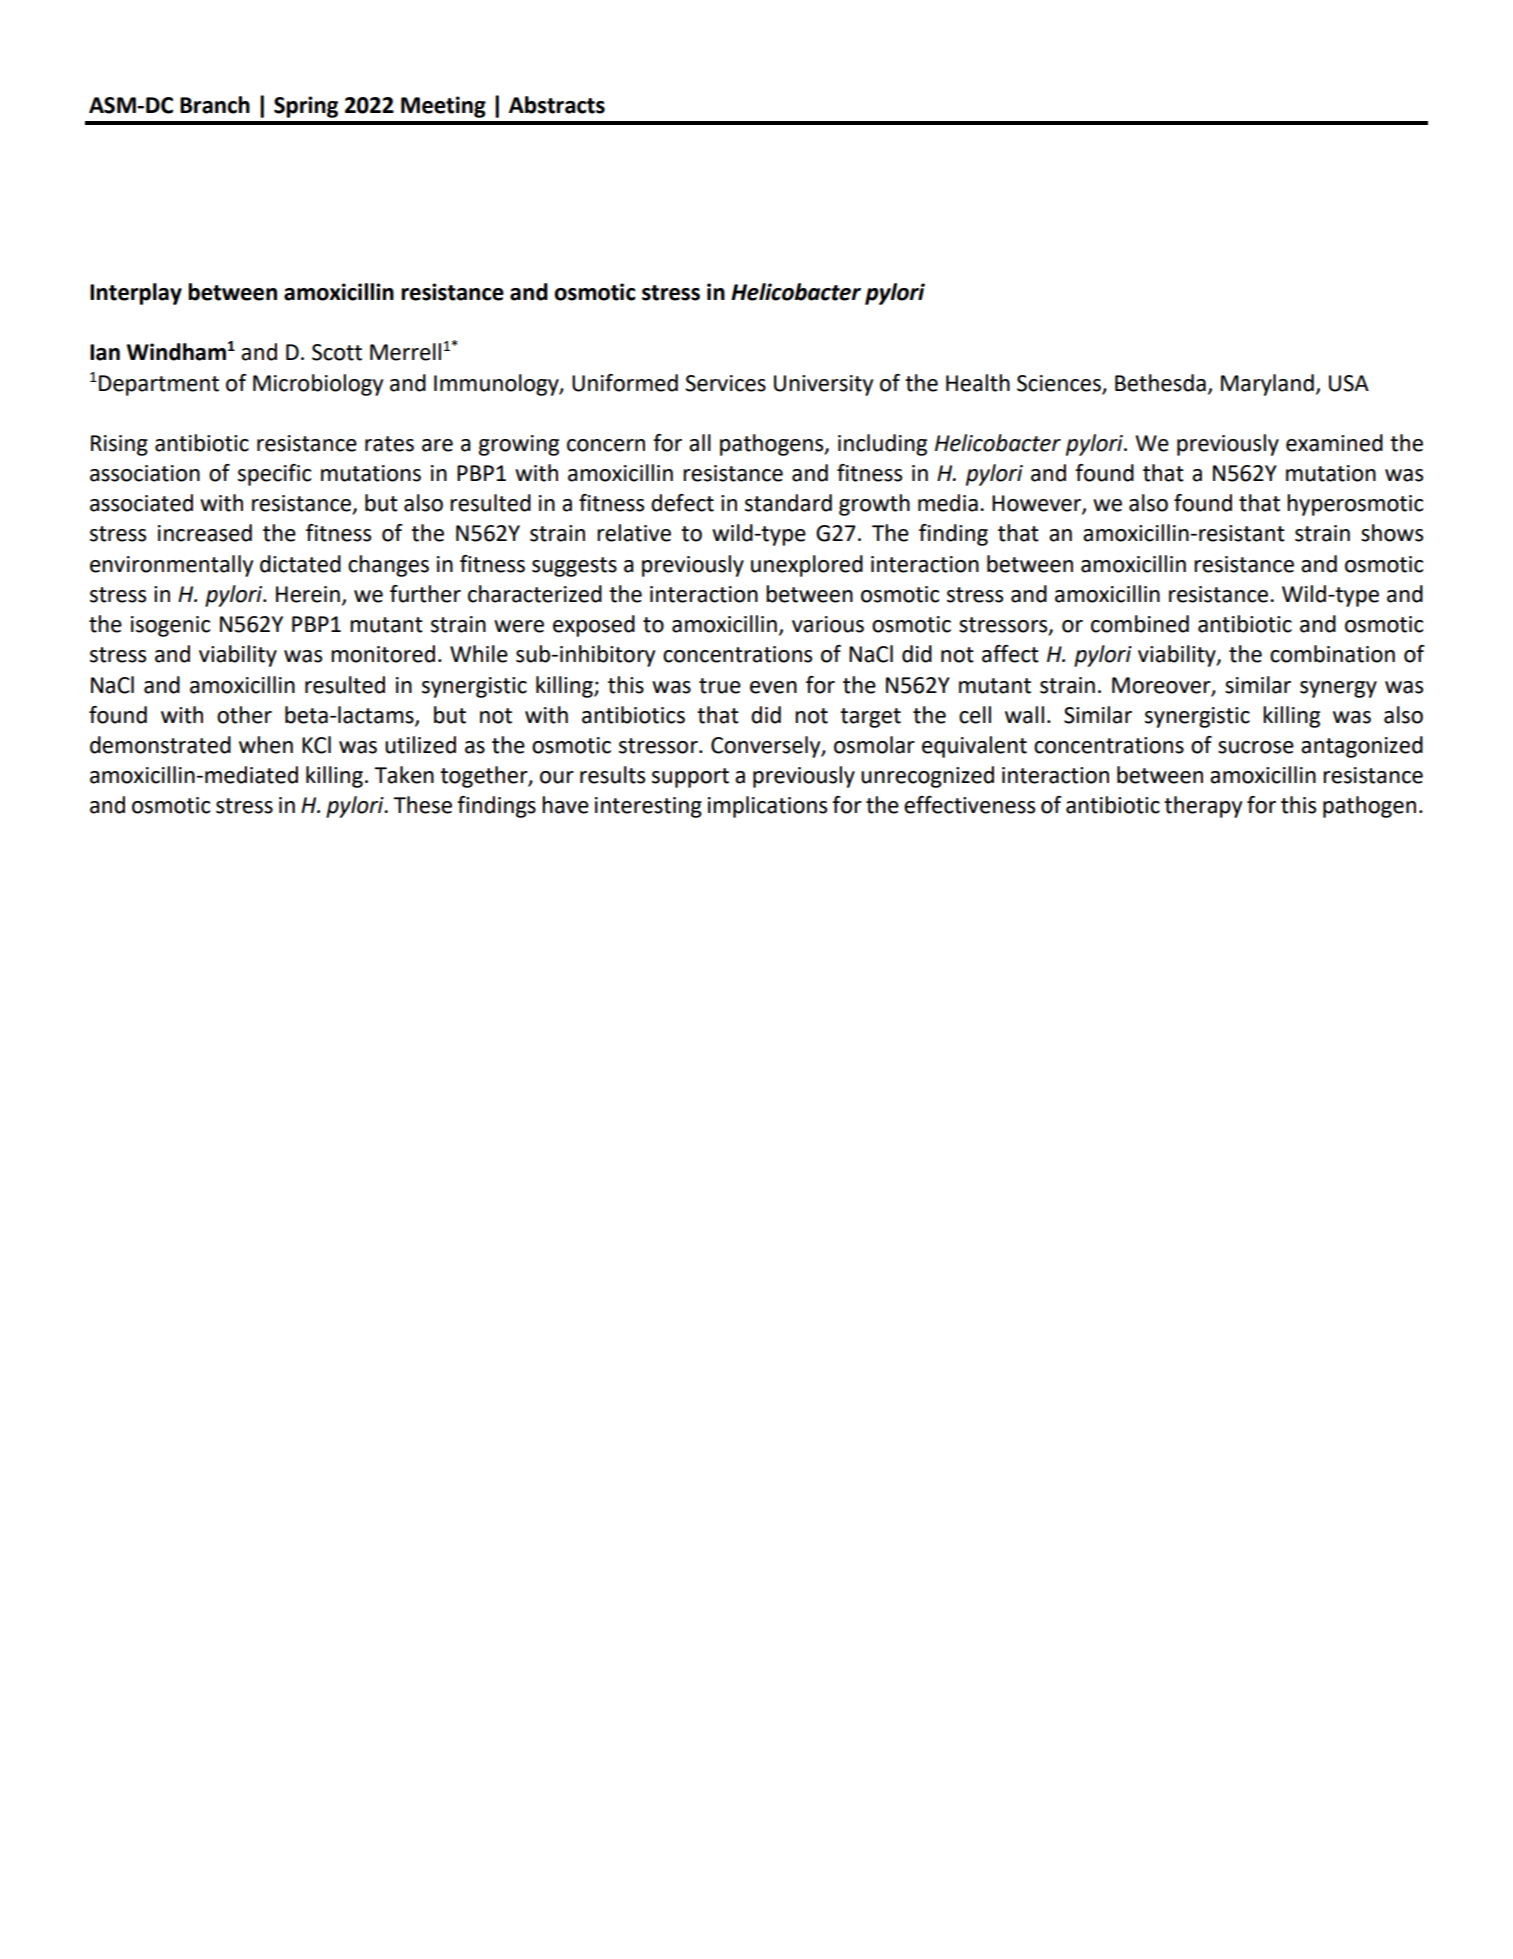 The width and height of the image is (1513, 1959). Describe the element at coordinates (557, 105) in the image. I see `Abstracts` at that location.
